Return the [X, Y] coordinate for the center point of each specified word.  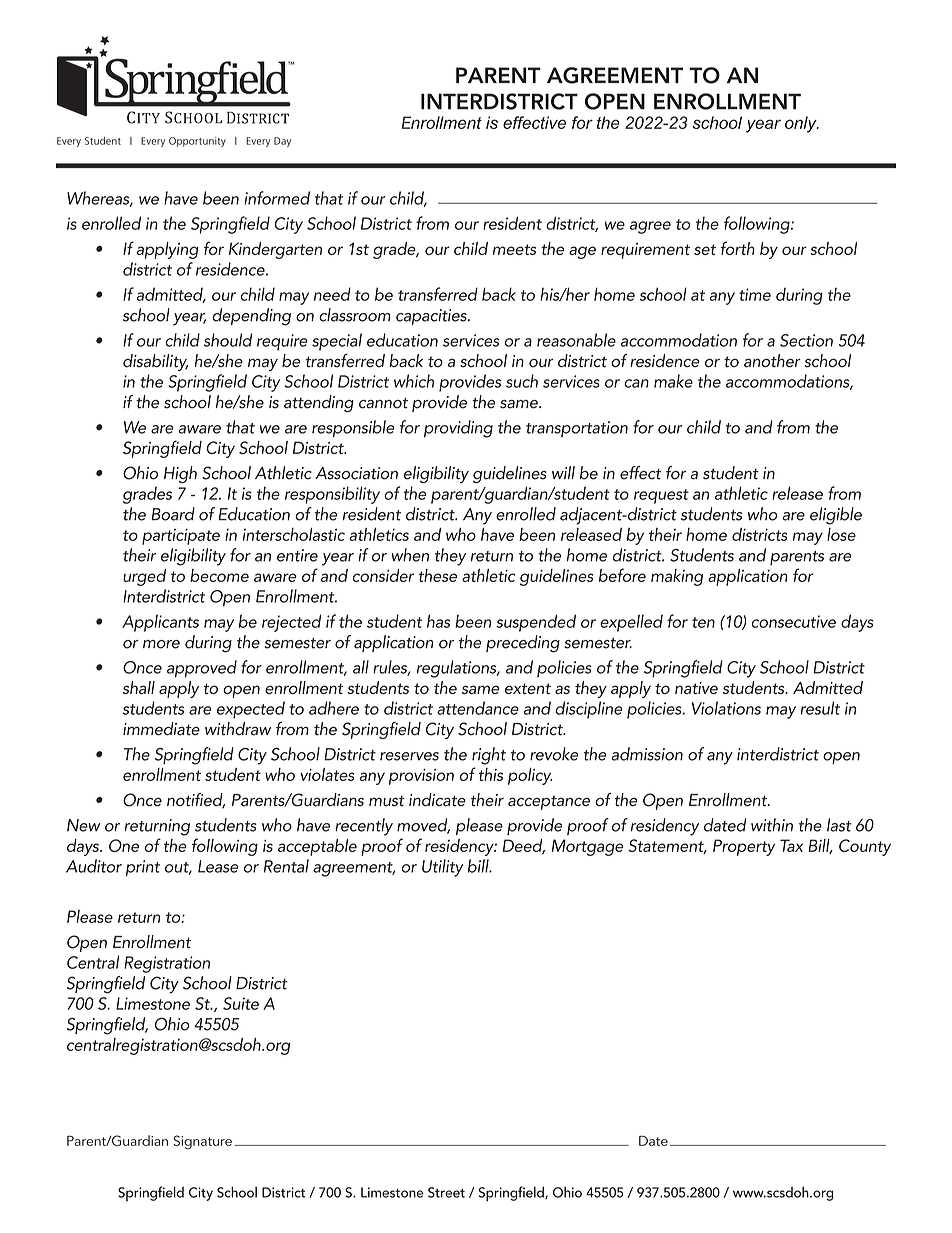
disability [155, 362]
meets [514, 249]
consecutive [794, 621]
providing [458, 429]
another [772, 361]
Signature [202, 1142]
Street [446, 1192]
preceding [523, 644]
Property [744, 847]
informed [277, 198]
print [143, 868]
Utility [442, 868]
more [161, 644]
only [802, 124]
